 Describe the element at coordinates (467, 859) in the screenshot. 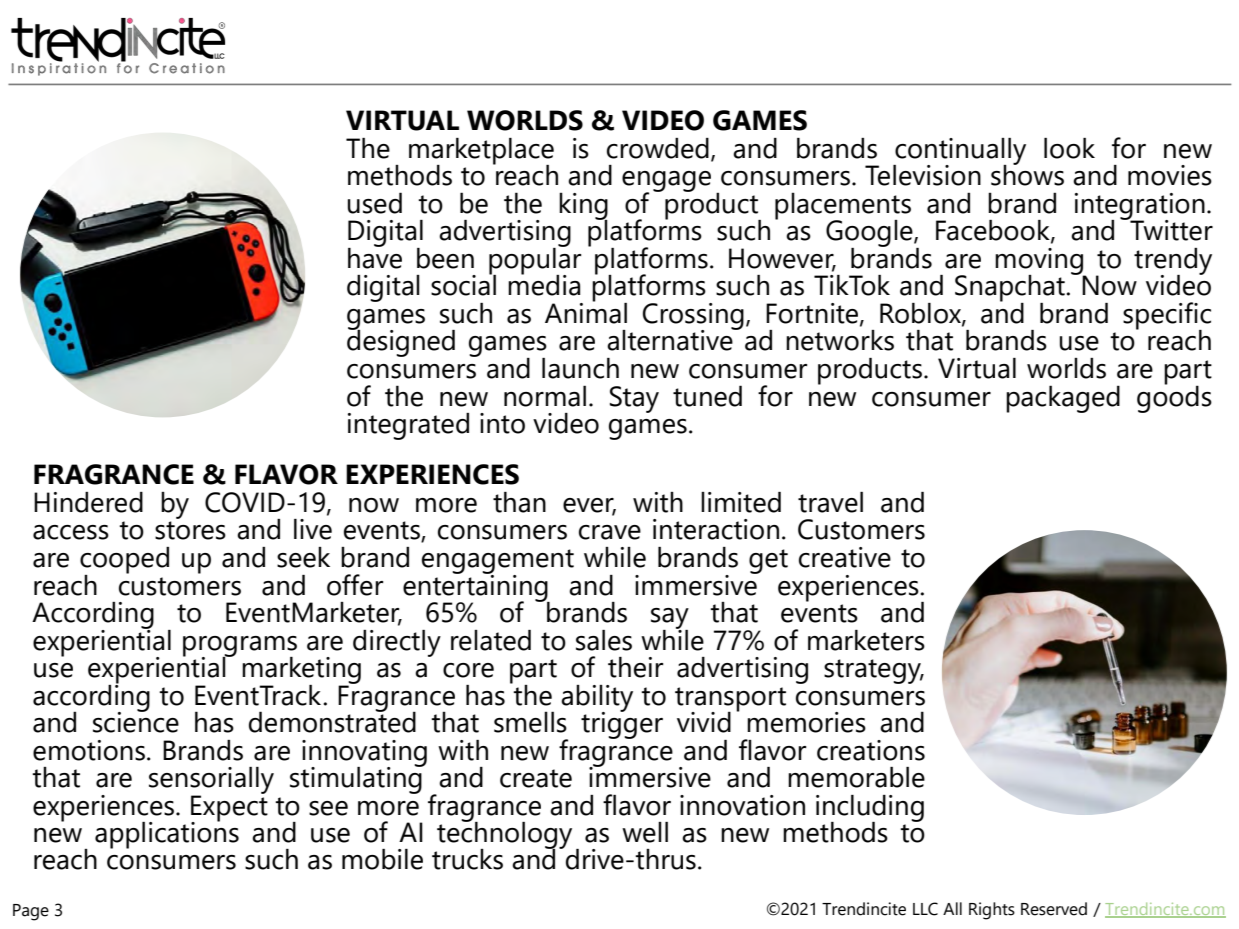

I see `trucks` at that location.
